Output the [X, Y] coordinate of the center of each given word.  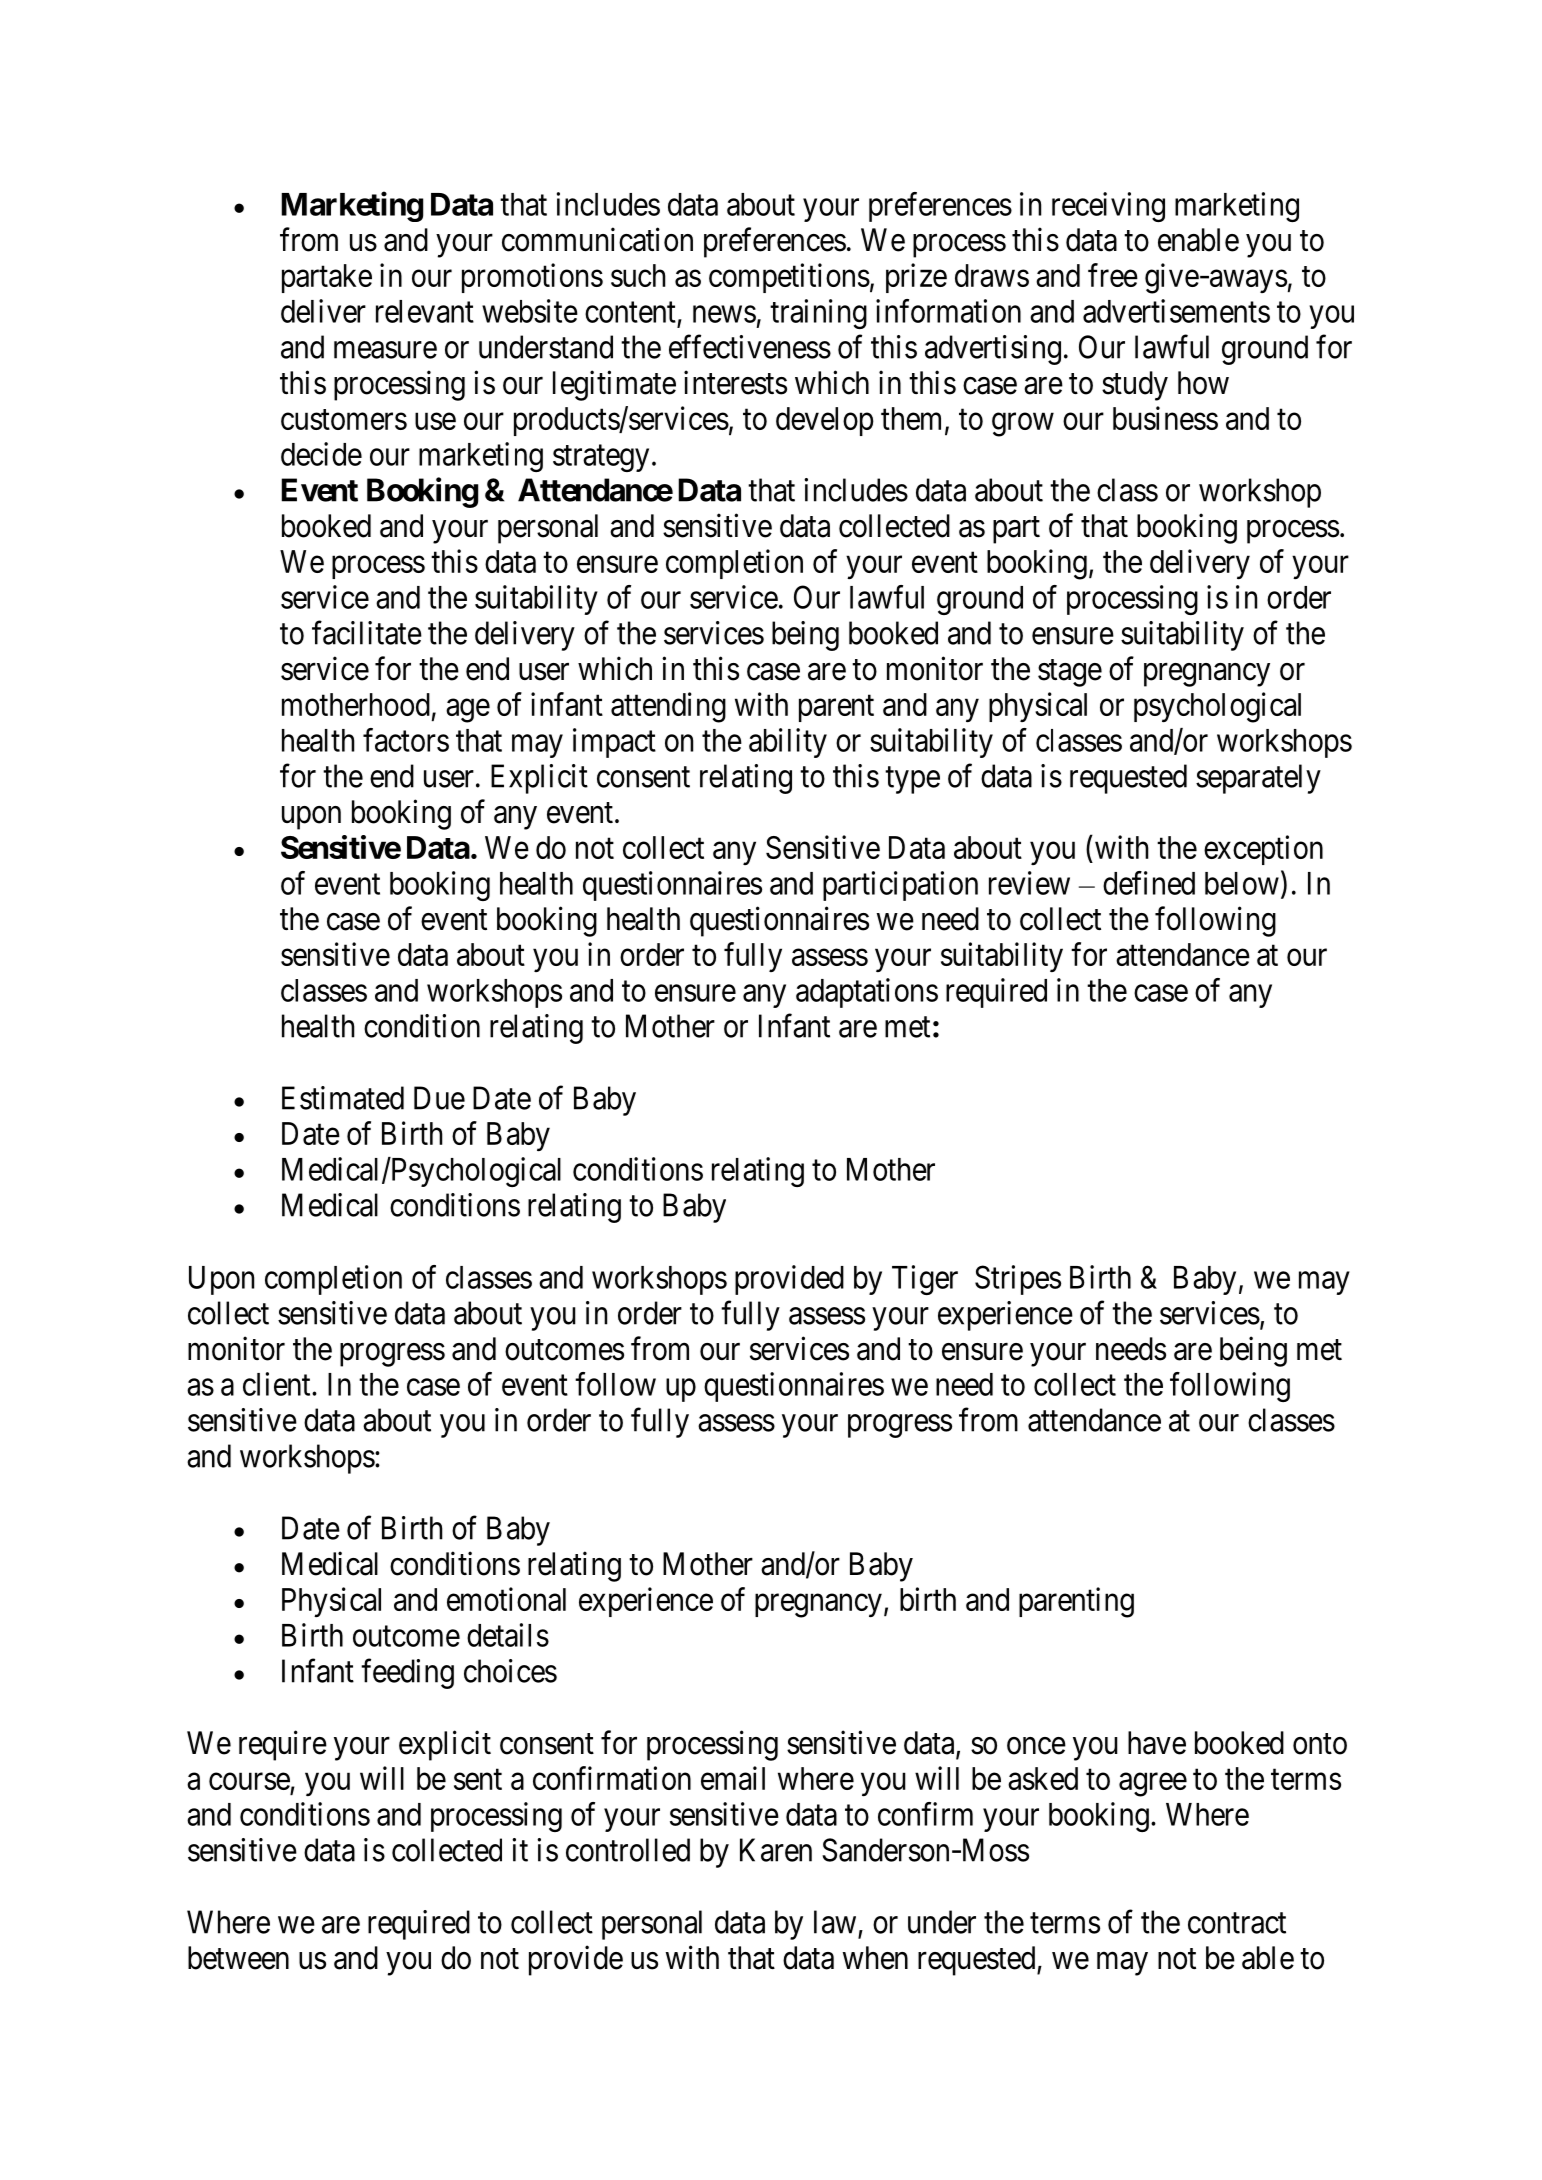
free [1113, 275]
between [238, 1958]
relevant [425, 311]
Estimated [343, 1098]
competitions [789, 278]
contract [1237, 1923]
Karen [776, 1850]
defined [1149, 883]
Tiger [925, 1280]
